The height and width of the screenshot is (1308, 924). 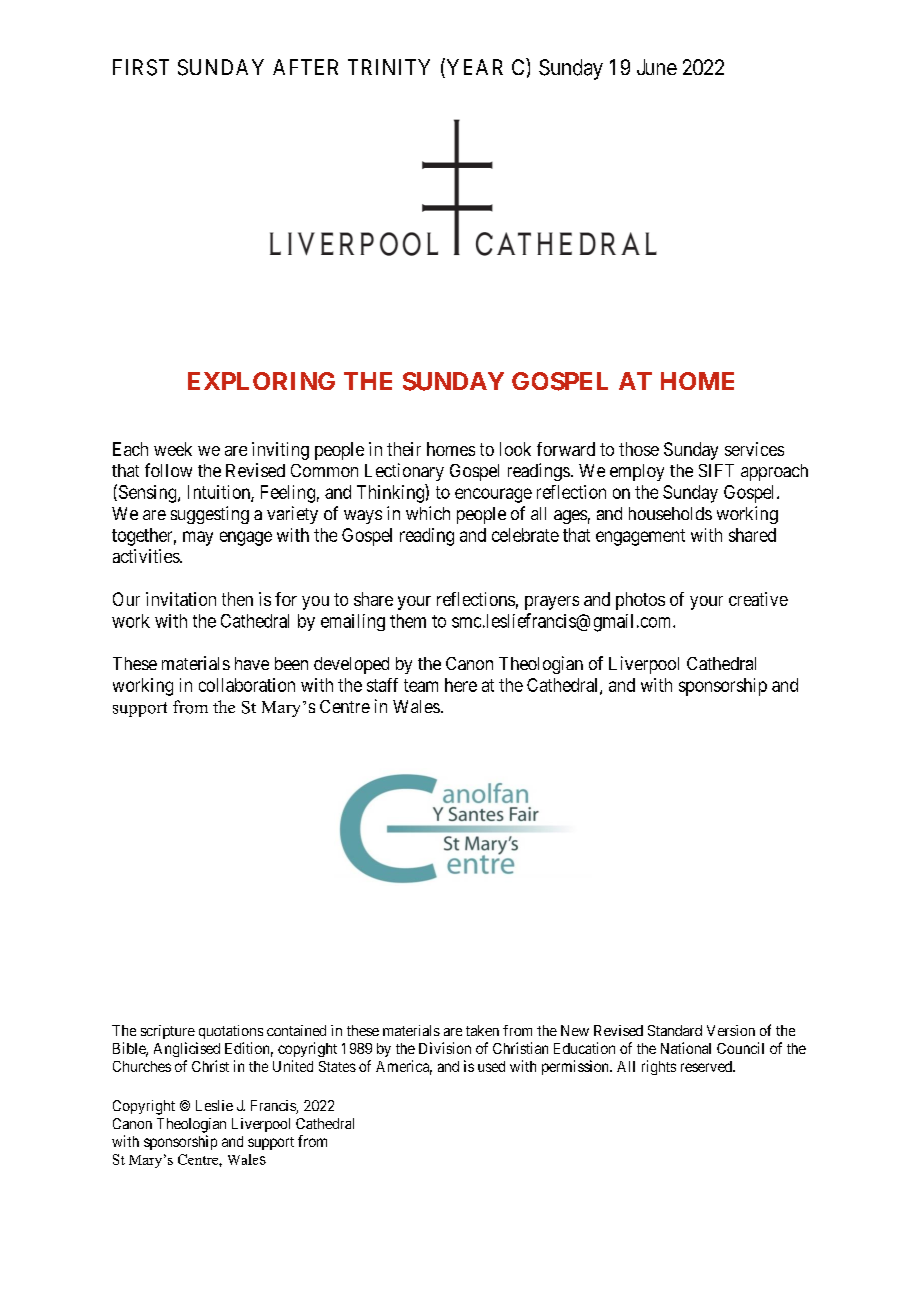 What do you see at coordinates (657, 67) in the screenshot?
I see `June` at bounding box center [657, 67].
